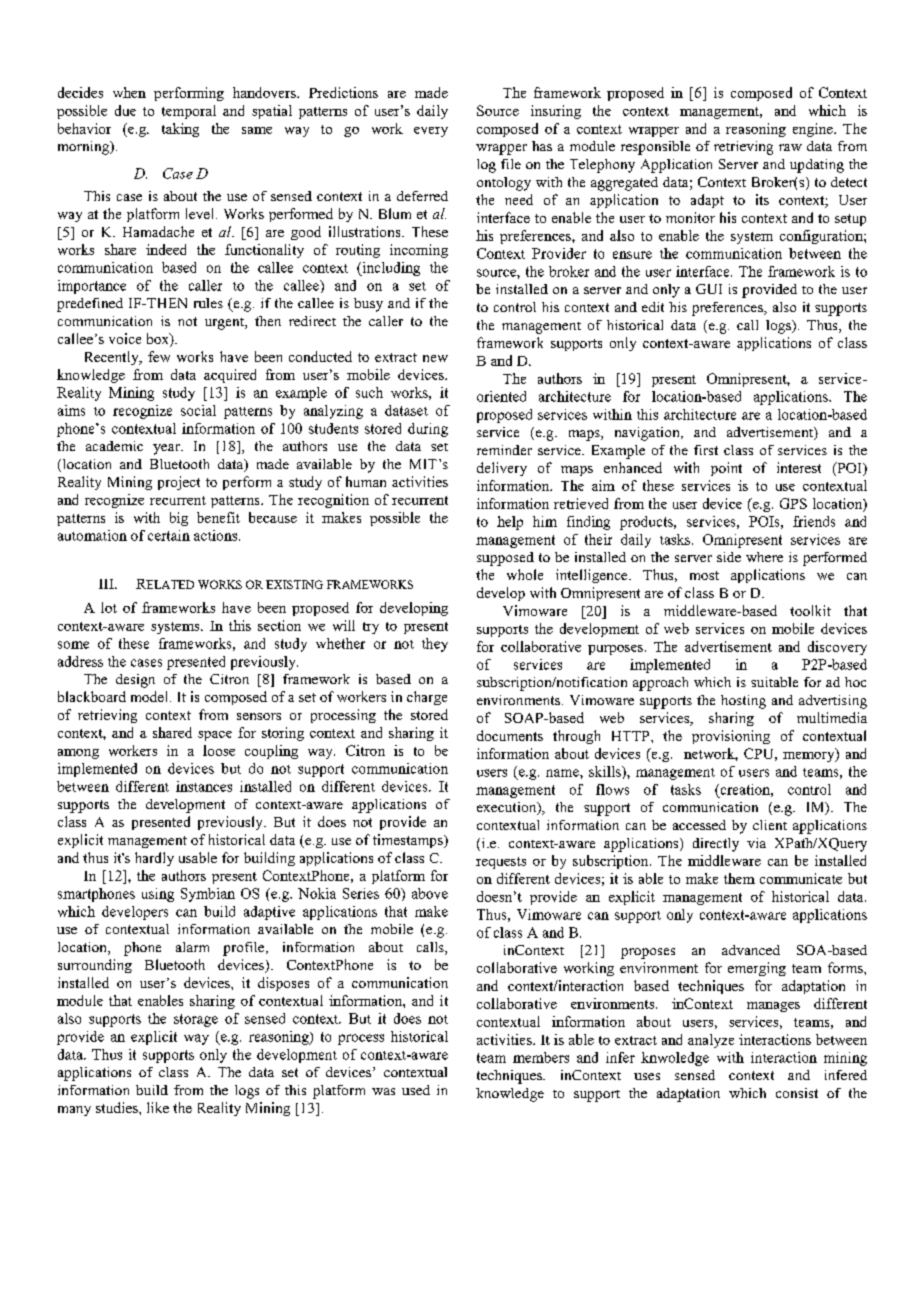  I want to click on GUI, so click(709, 289).
